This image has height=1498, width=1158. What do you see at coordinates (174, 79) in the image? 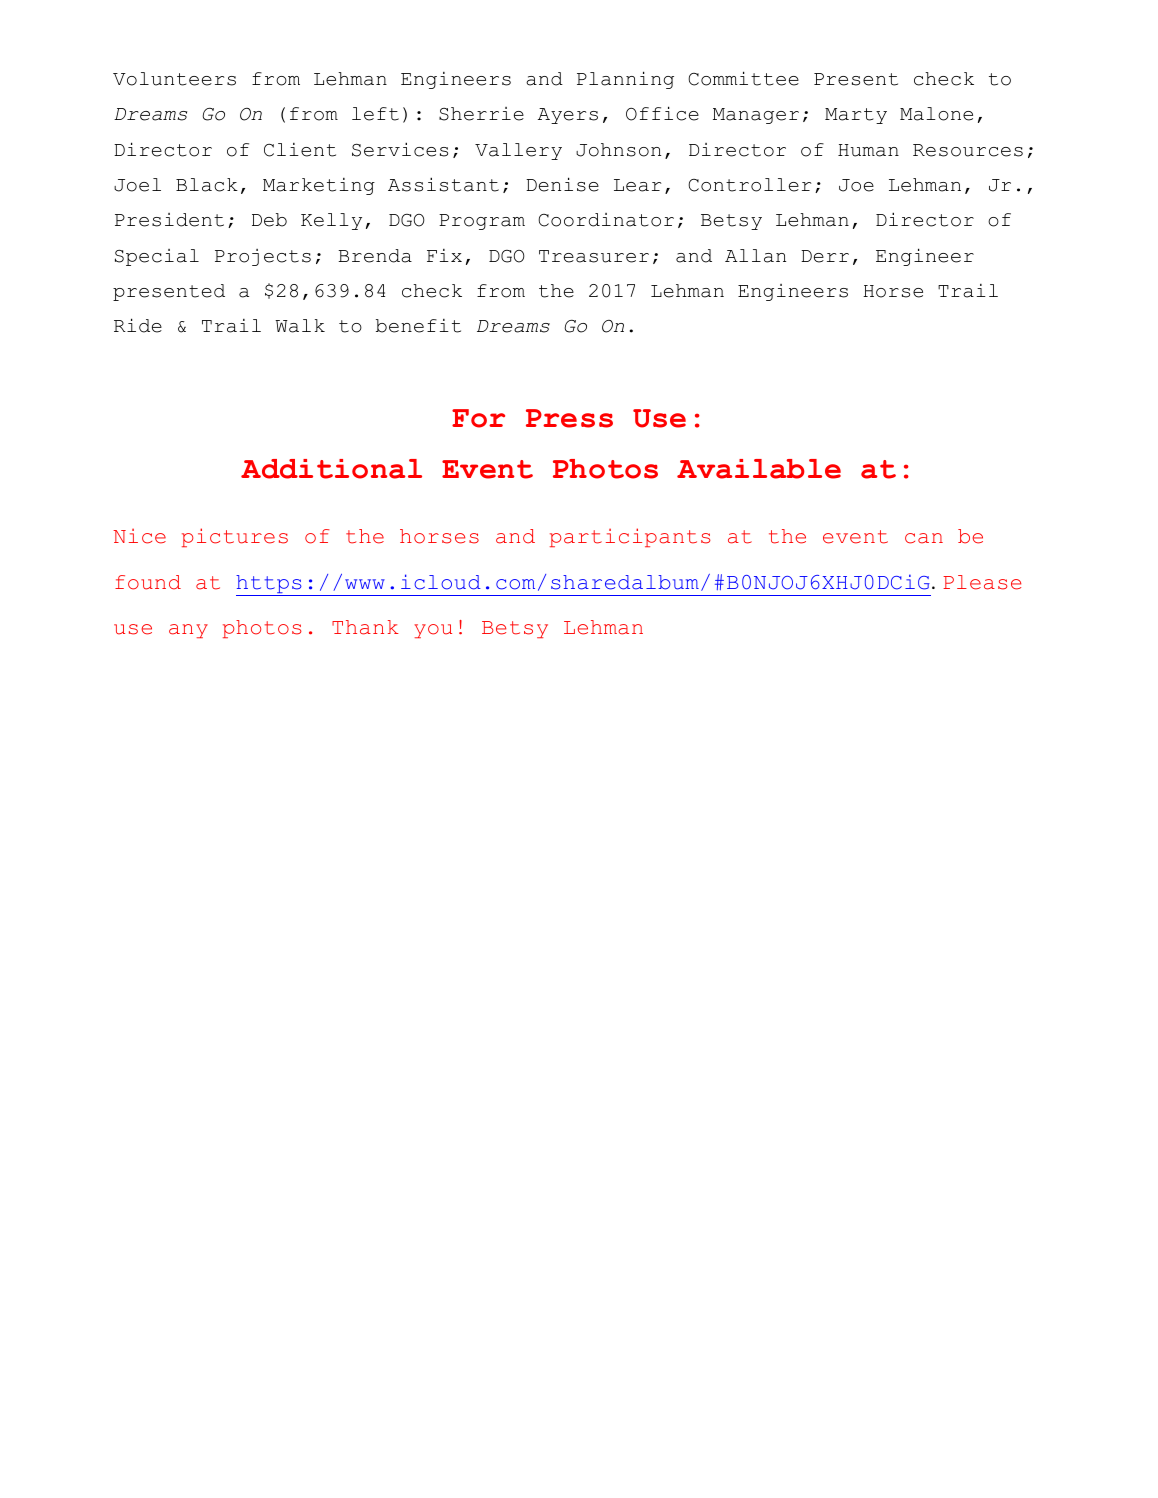
I see `Volunteers` at bounding box center [174, 79].
